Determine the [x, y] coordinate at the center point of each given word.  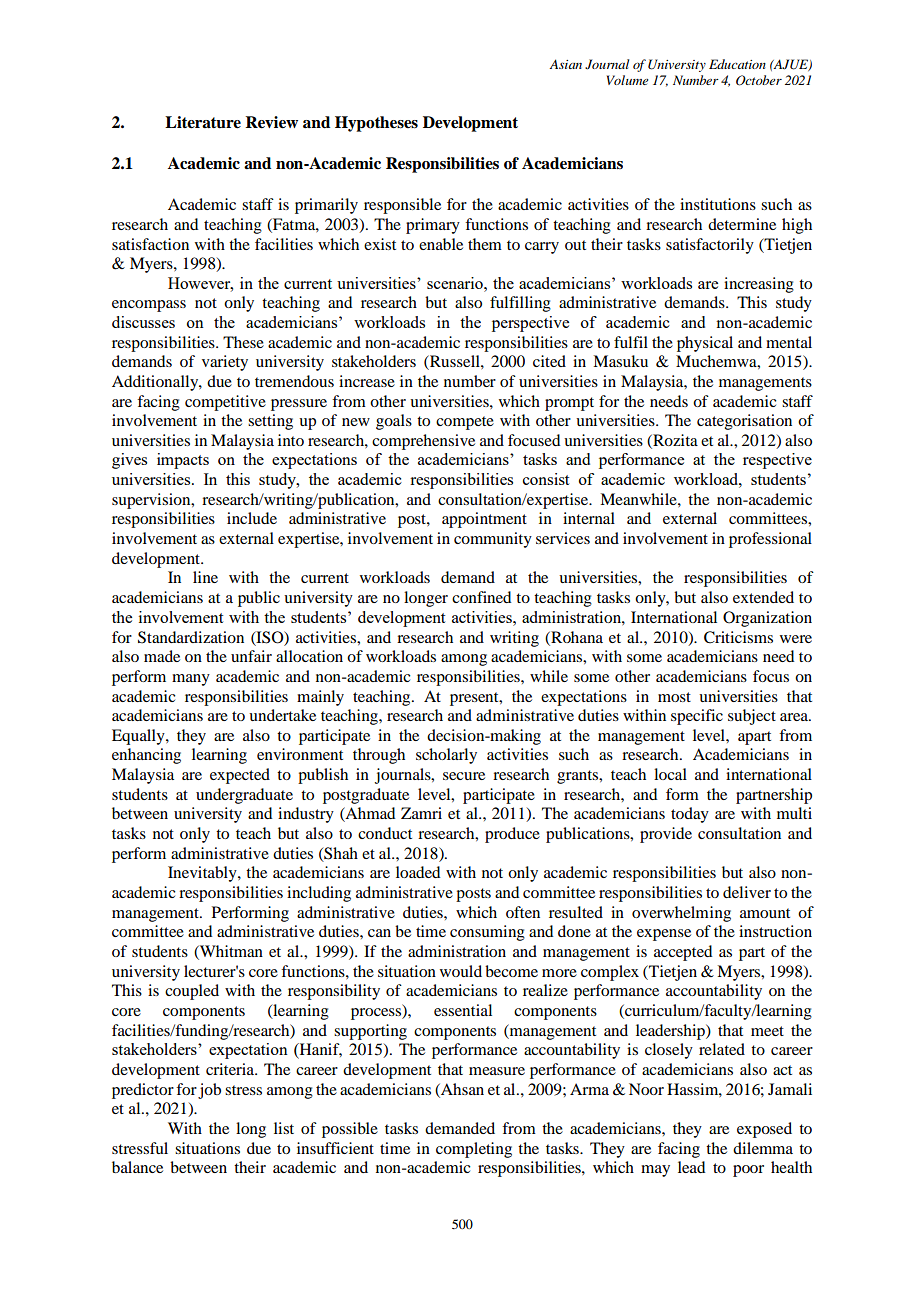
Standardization [191, 637]
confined [481, 597]
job [209, 1091]
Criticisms [738, 637]
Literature [203, 122]
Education [737, 64]
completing [474, 1150]
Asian [565, 64]
